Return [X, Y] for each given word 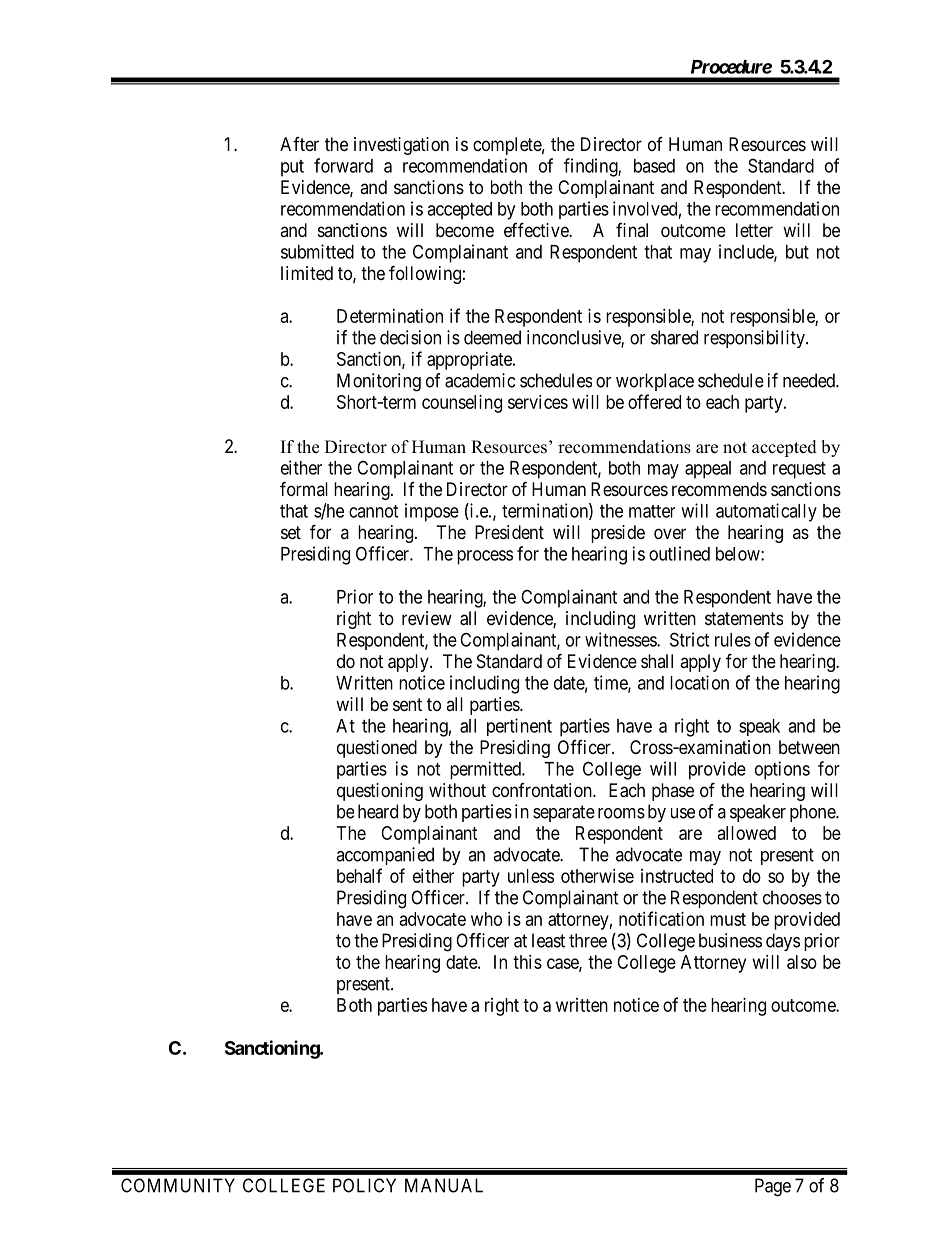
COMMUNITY [178, 1185]
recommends [719, 489]
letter [754, 230]
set [291, 532]
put [292, 168]
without [457, 790]
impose [432, 512]
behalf [359, 875]
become [465, 230]
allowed [747, 833]
